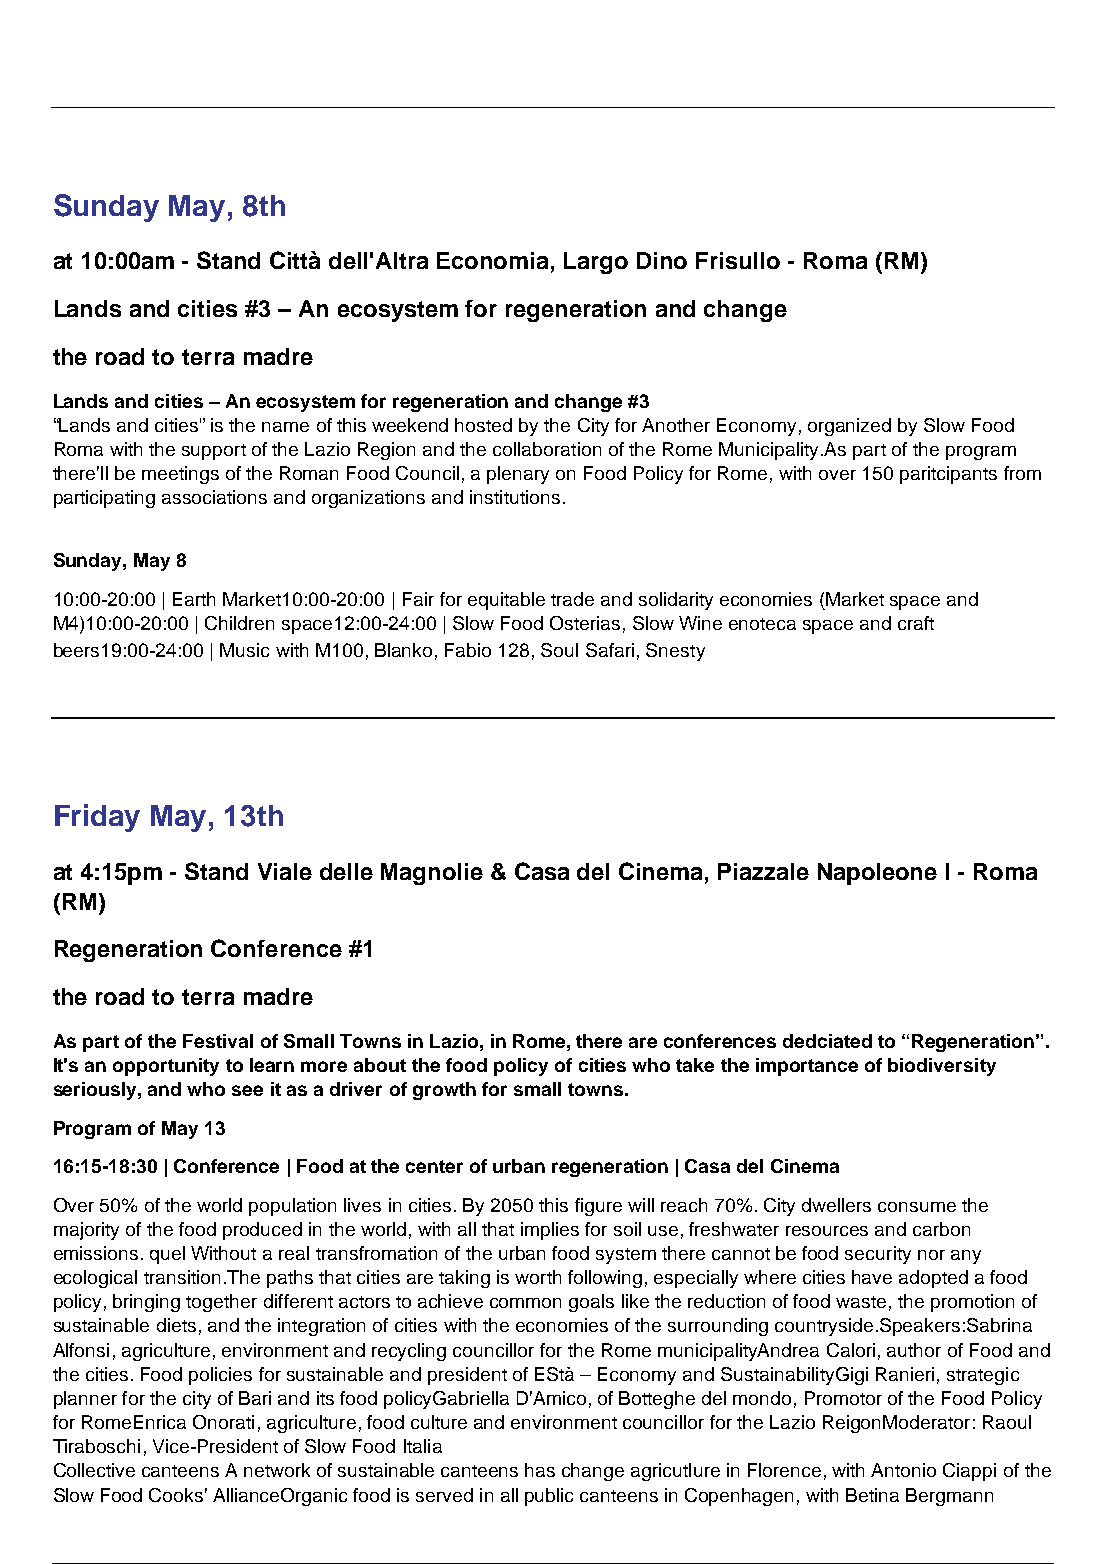 The image size is (1106, 1564). Describe the element at coordinates (849, 427) in the document. I see `organized` at that location.
